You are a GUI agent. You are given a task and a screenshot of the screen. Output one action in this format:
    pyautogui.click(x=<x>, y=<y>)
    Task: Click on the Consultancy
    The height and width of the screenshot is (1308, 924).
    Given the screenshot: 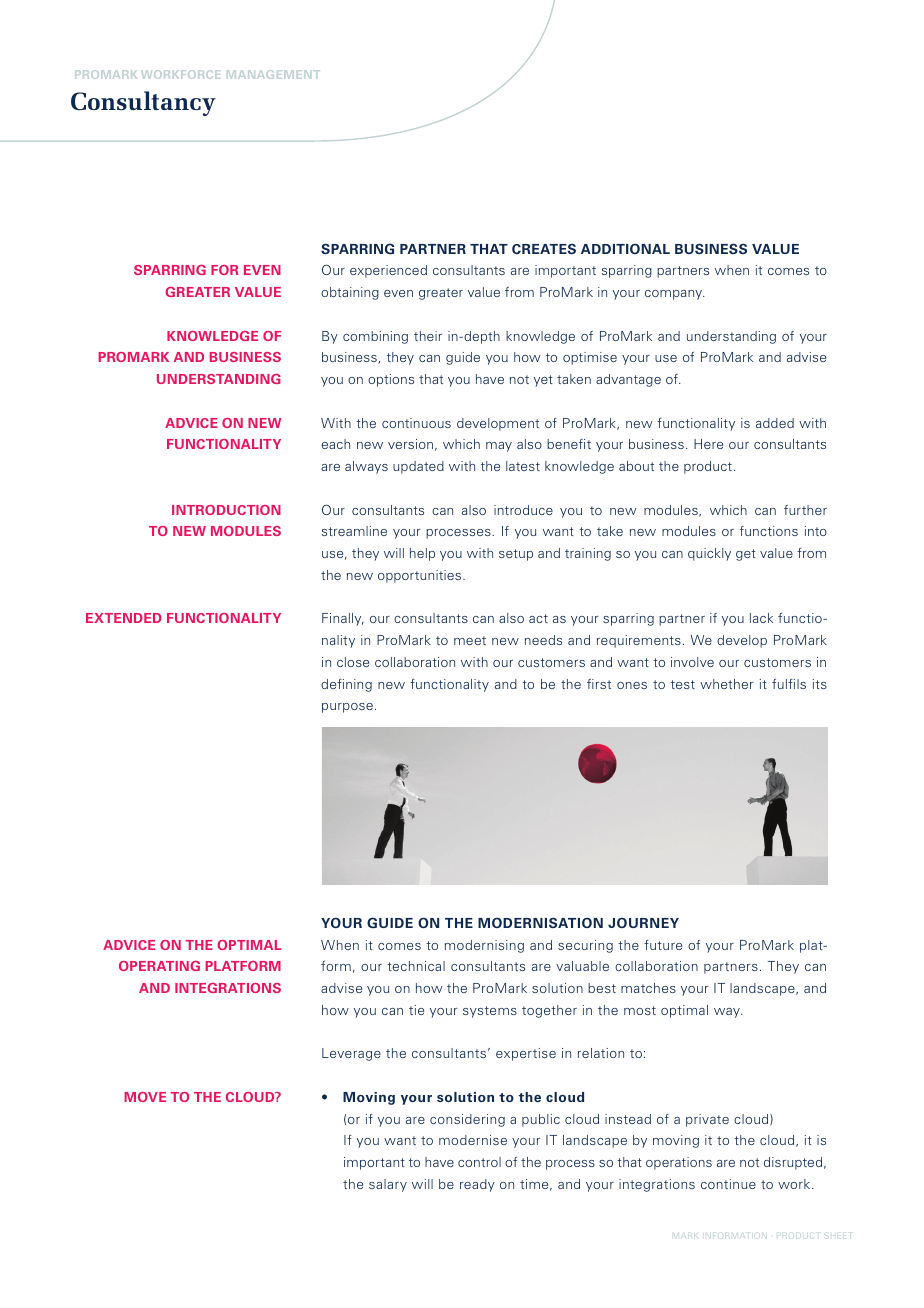 What is the action you would take?
    pyautogui.click(x=143, y=103)
